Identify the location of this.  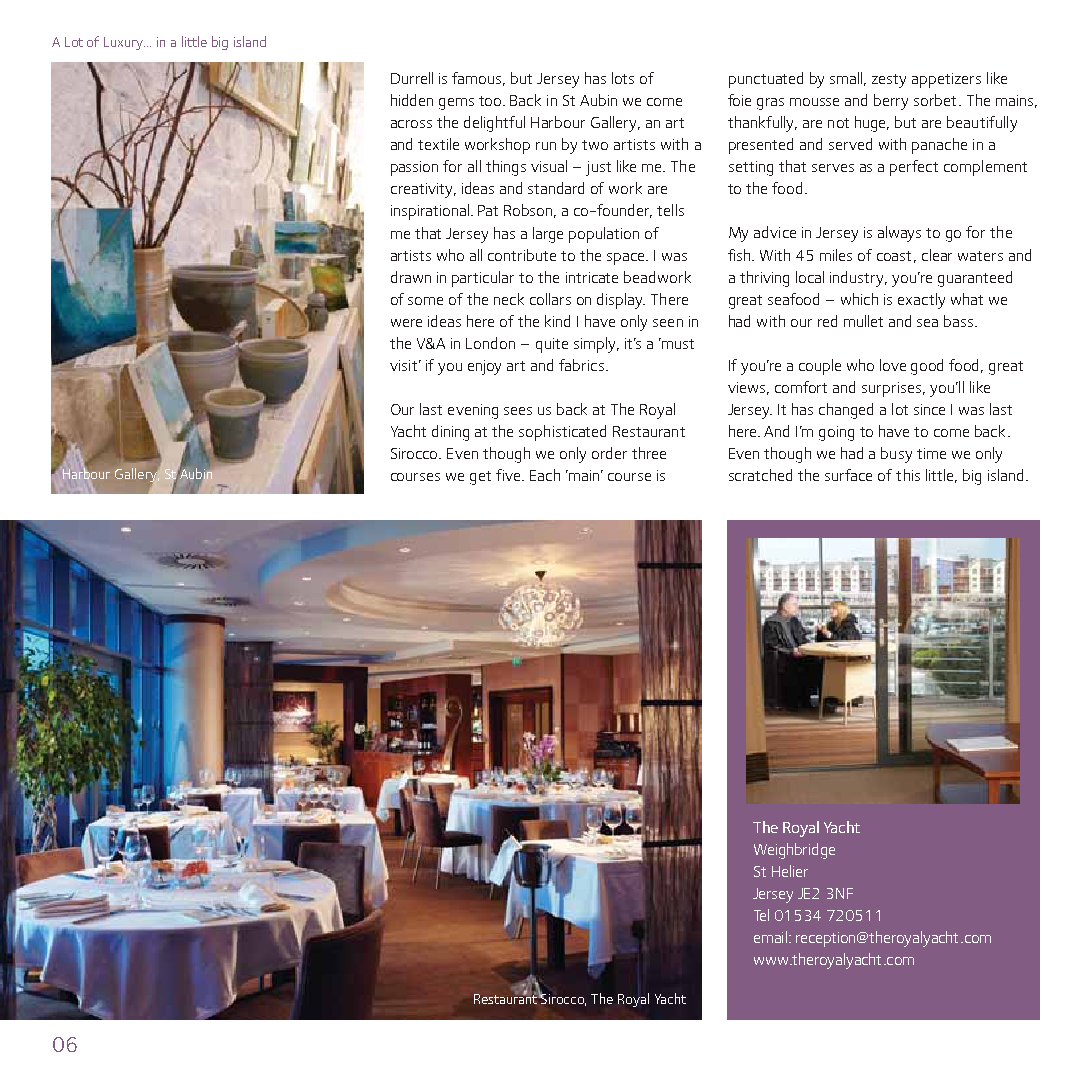
(908, 475).
